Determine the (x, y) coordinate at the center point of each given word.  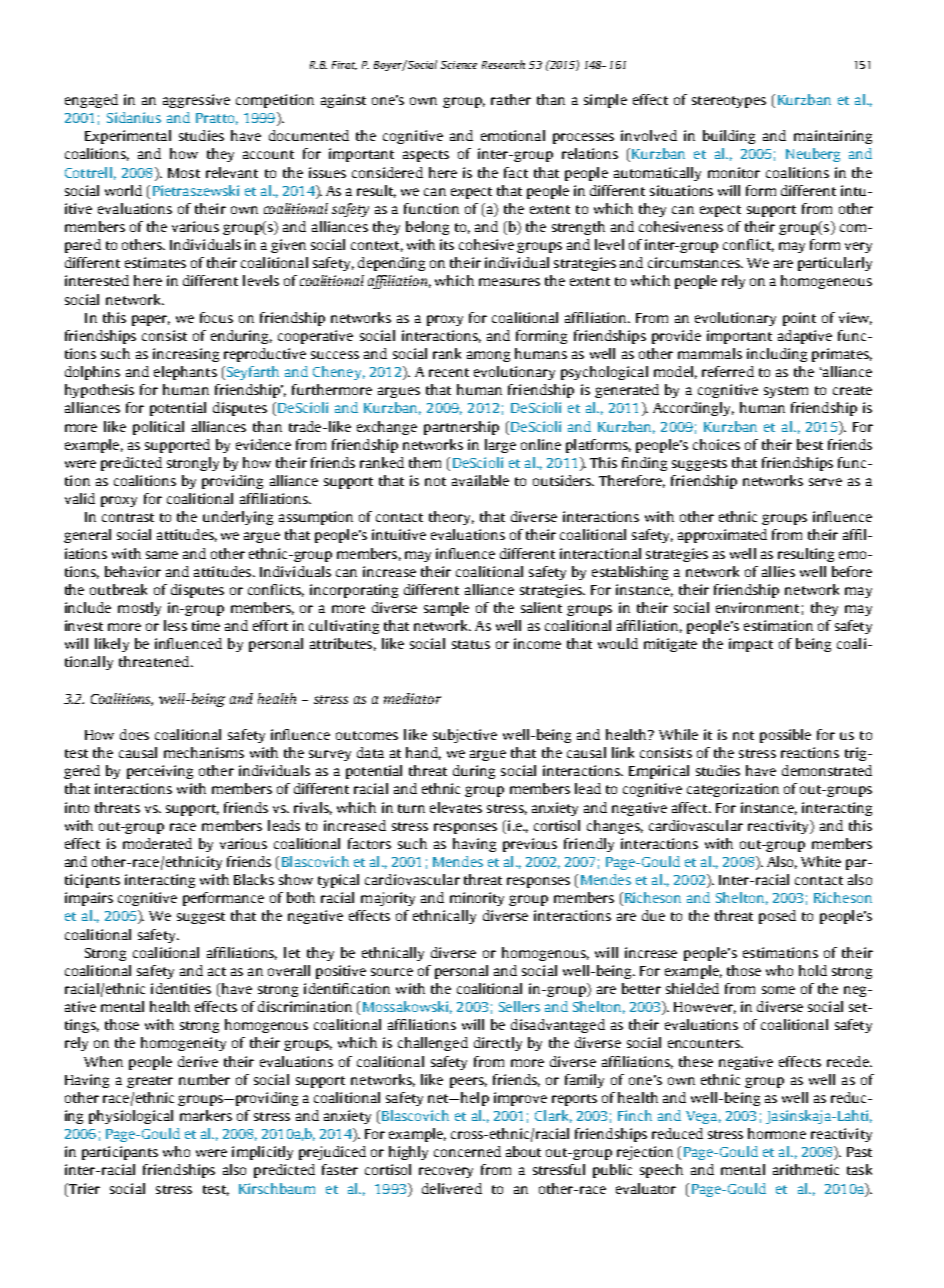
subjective (465, 736)
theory (451, 518)
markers (206, 1115)
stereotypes (729, 102)
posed (777, 917)
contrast (128, 517)
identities (181, 988)
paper (151, 320)
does (134, 734)
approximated (722, 536)
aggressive (196, 101)
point (799, 319)
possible (785, 736)
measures (509, 282)
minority (477, 899)
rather (511, 99)
